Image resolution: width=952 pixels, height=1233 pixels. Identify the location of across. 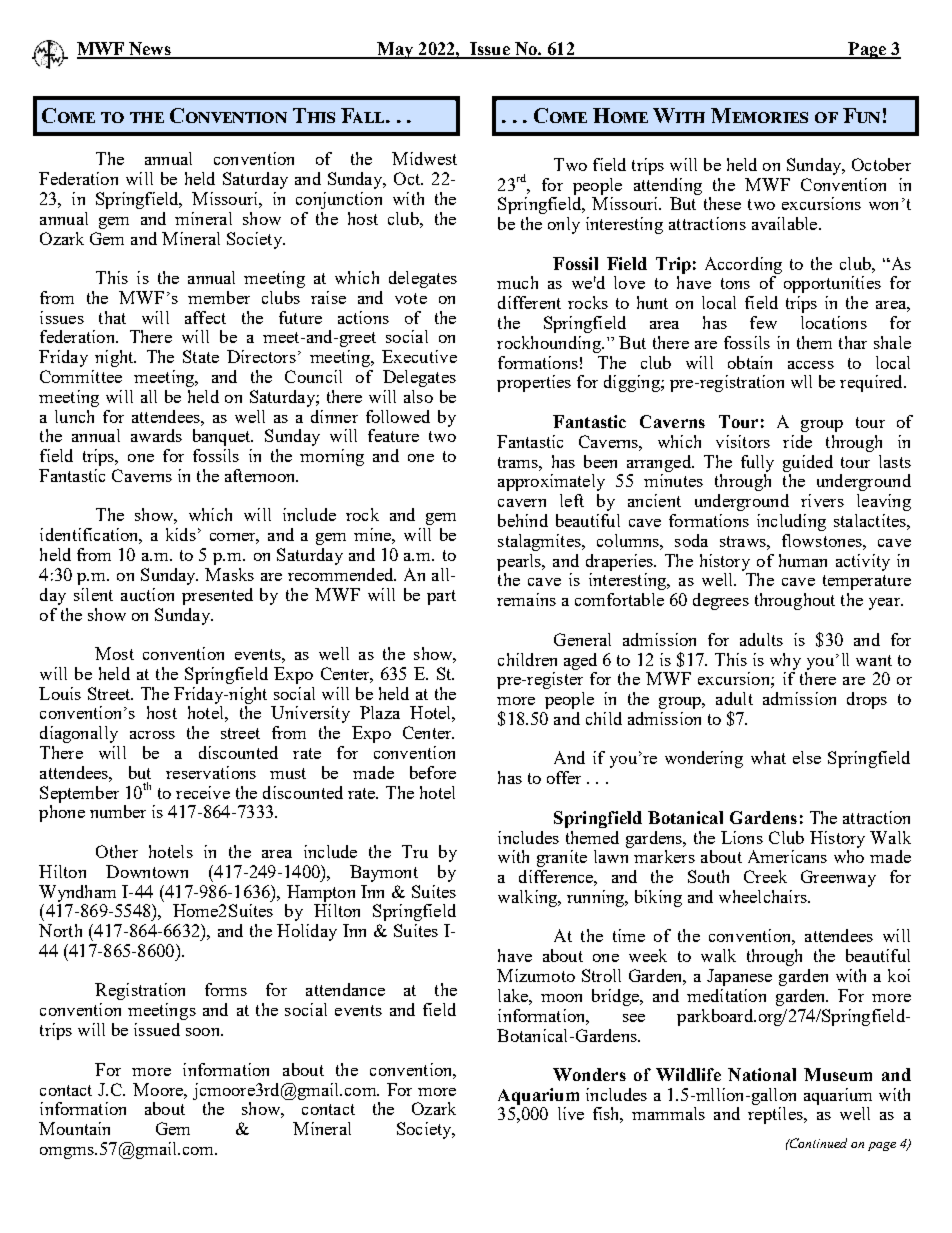
(152, 735).
